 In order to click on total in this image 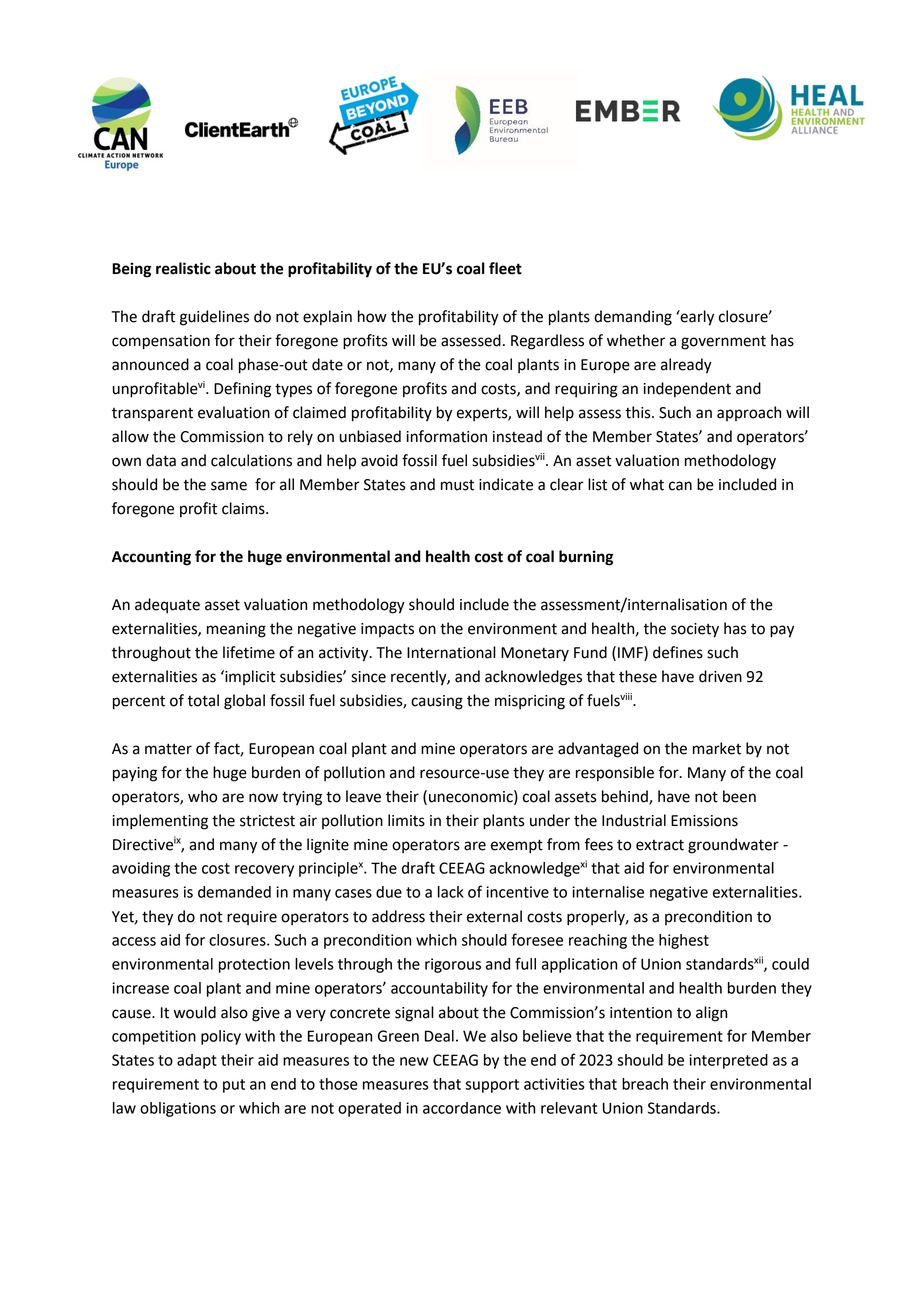, I will do `click(203, 700)`.
